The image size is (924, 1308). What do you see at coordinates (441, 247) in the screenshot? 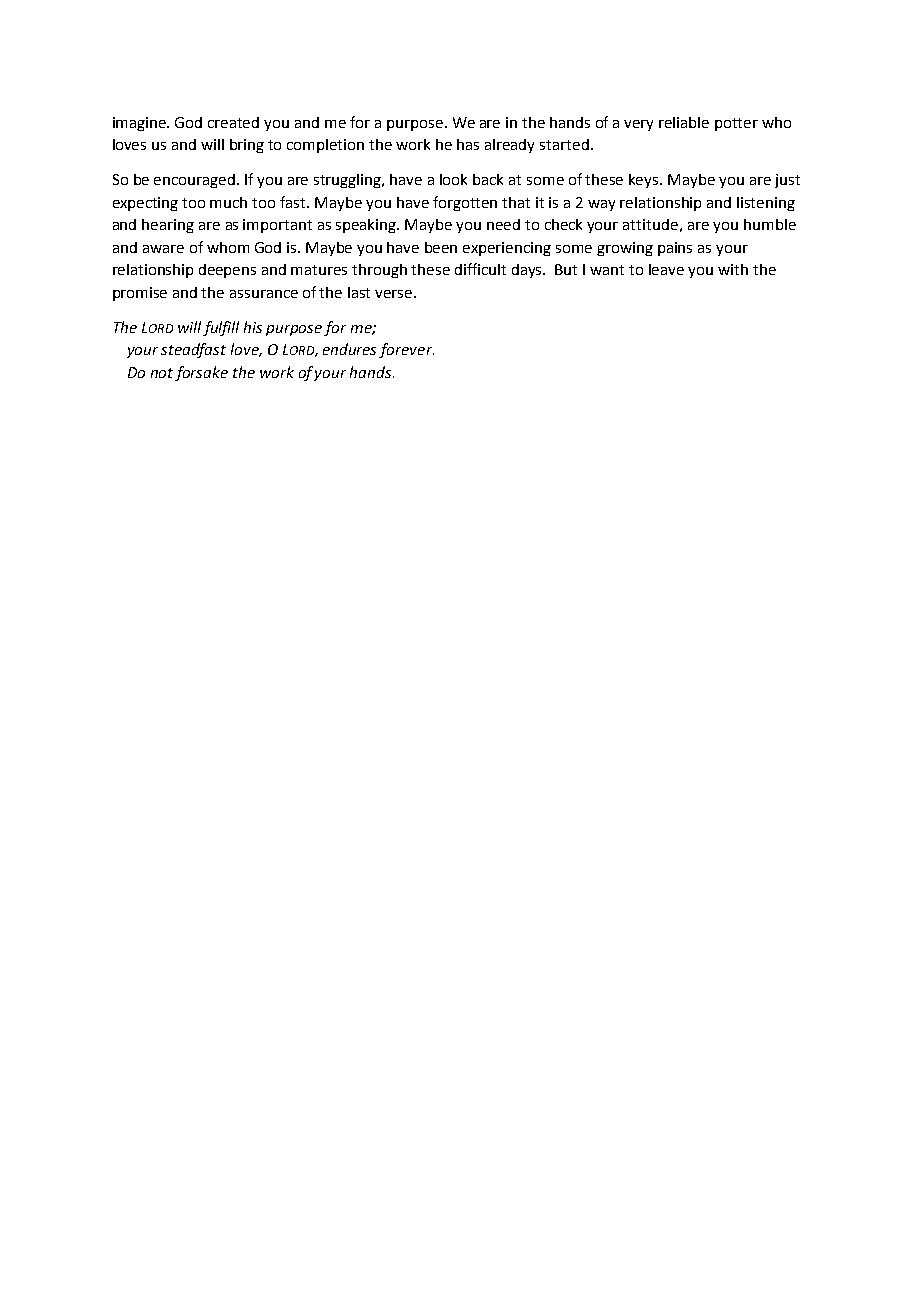
I see `been` at bounding box center [441, 247].
